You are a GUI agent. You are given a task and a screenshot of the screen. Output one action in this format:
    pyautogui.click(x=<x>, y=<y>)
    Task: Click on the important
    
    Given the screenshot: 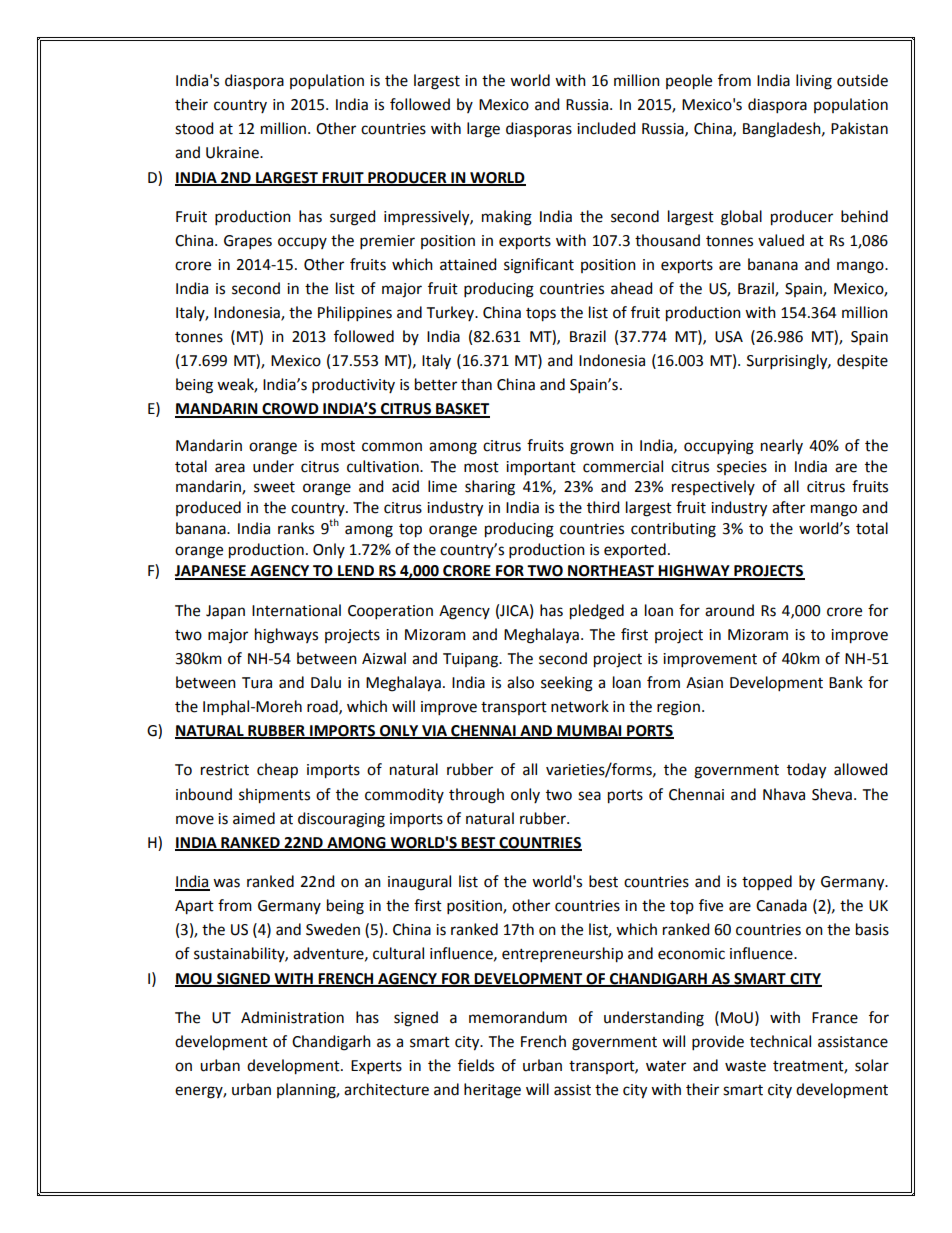 What is the action you would take?
    pyautogui.click(x=541, y=468)
